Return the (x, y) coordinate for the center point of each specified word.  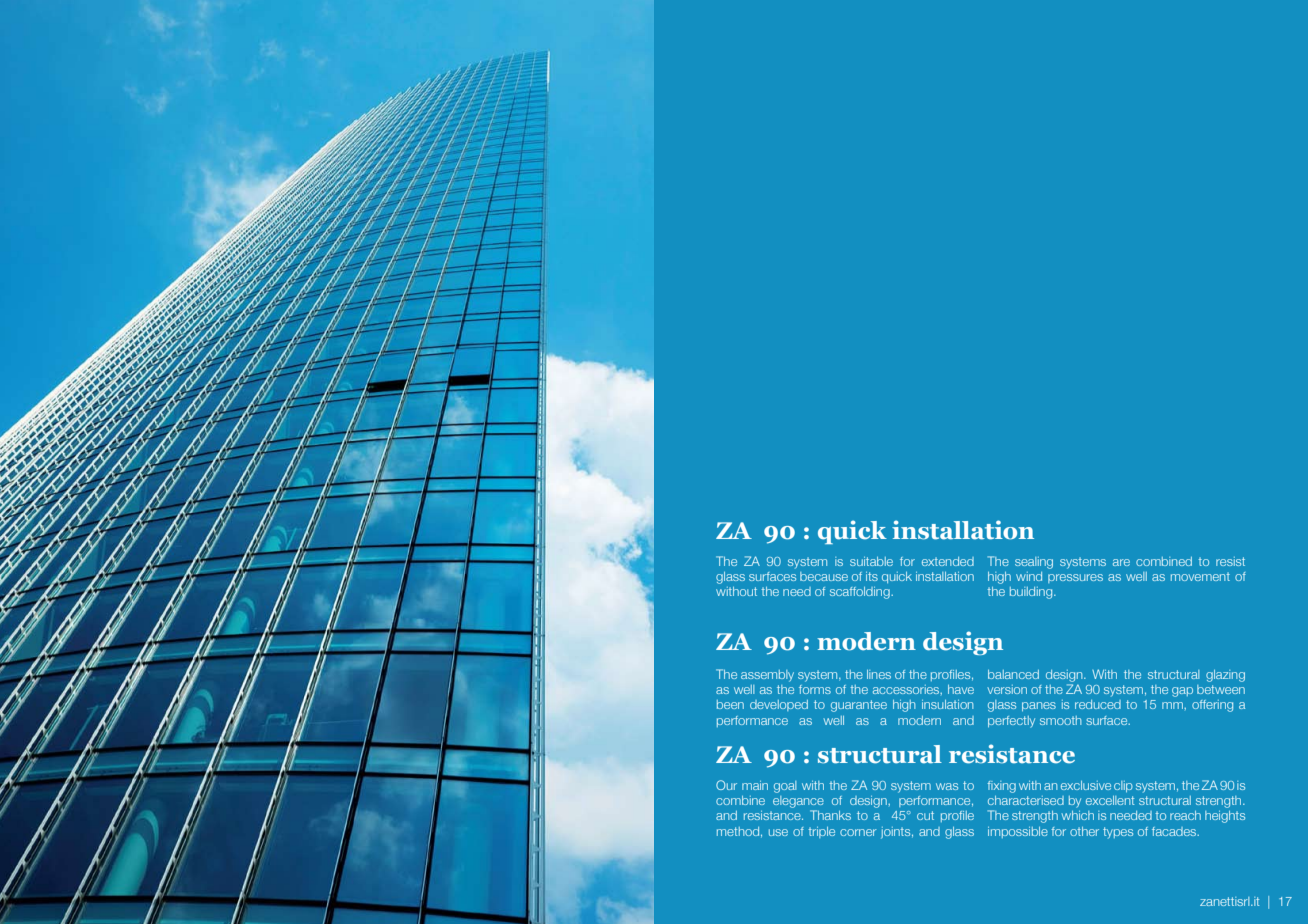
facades (1175, 831)
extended (948, 561)
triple (821, 832)
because (824, 576)
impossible (1018, 832)
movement (1200, 576)
